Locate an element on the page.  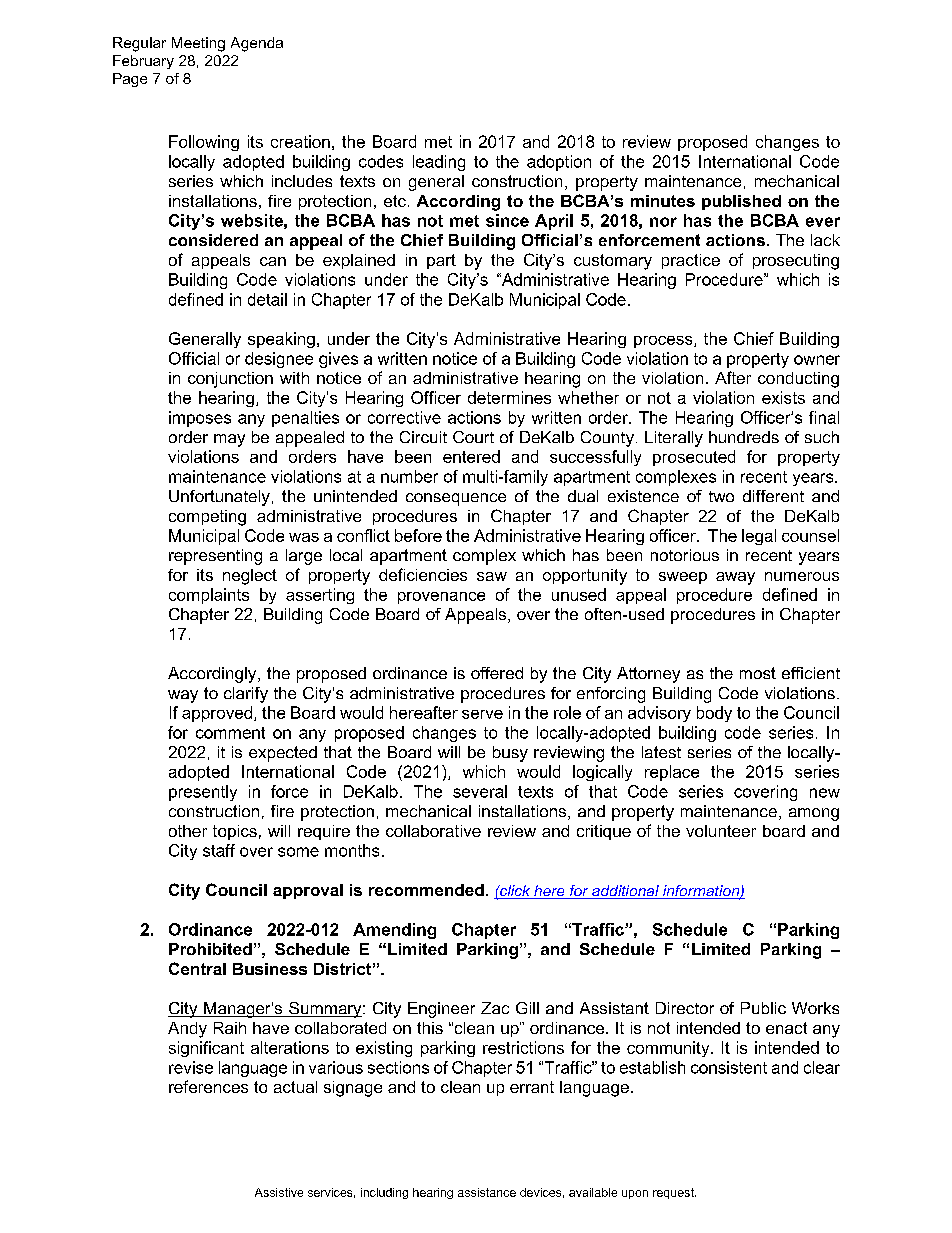
complaints is located at coordinates (209, 596).
